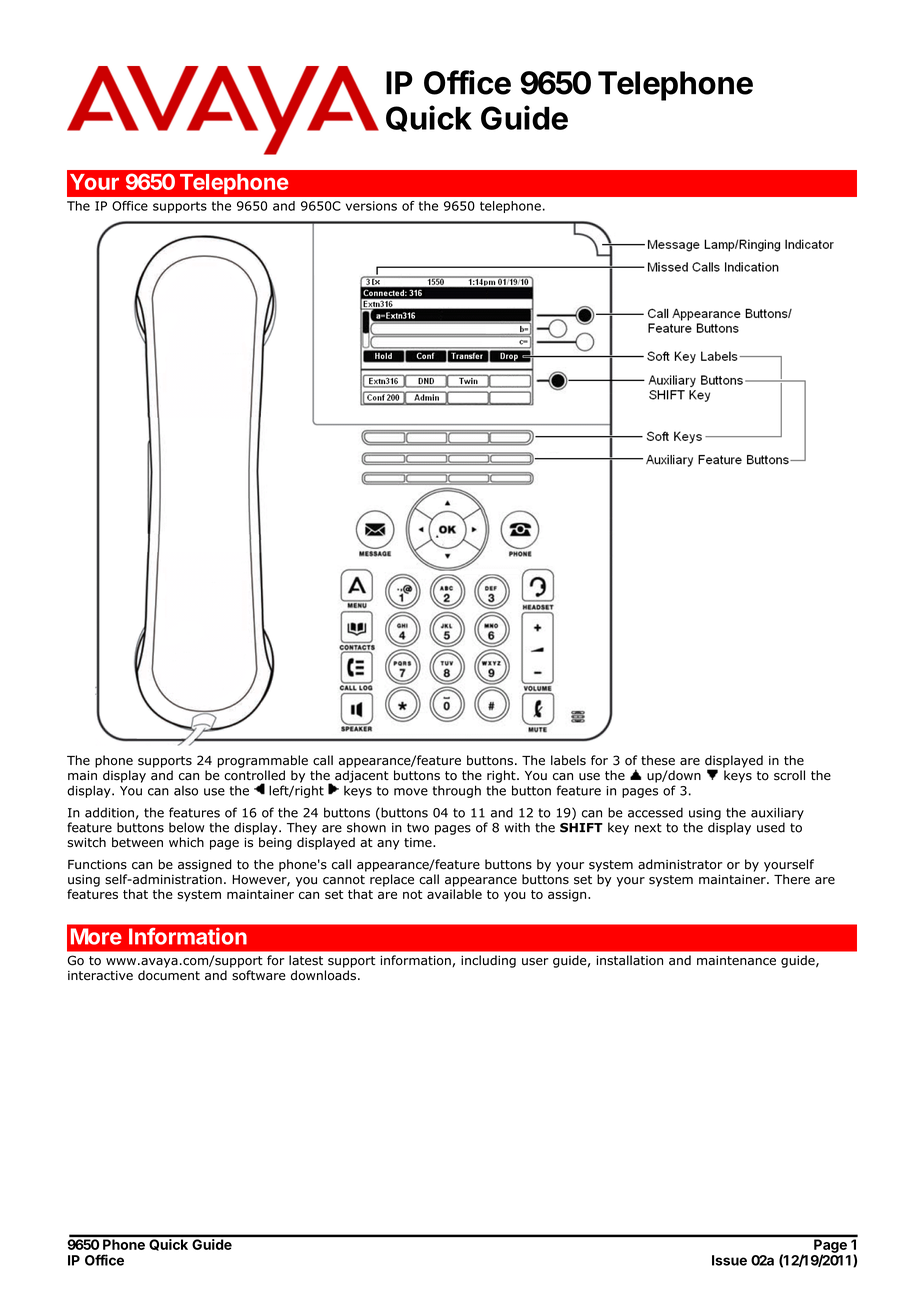 The height and width of the screenshot is (1308, 924). I want to click on scroll, so click(789, 775).
